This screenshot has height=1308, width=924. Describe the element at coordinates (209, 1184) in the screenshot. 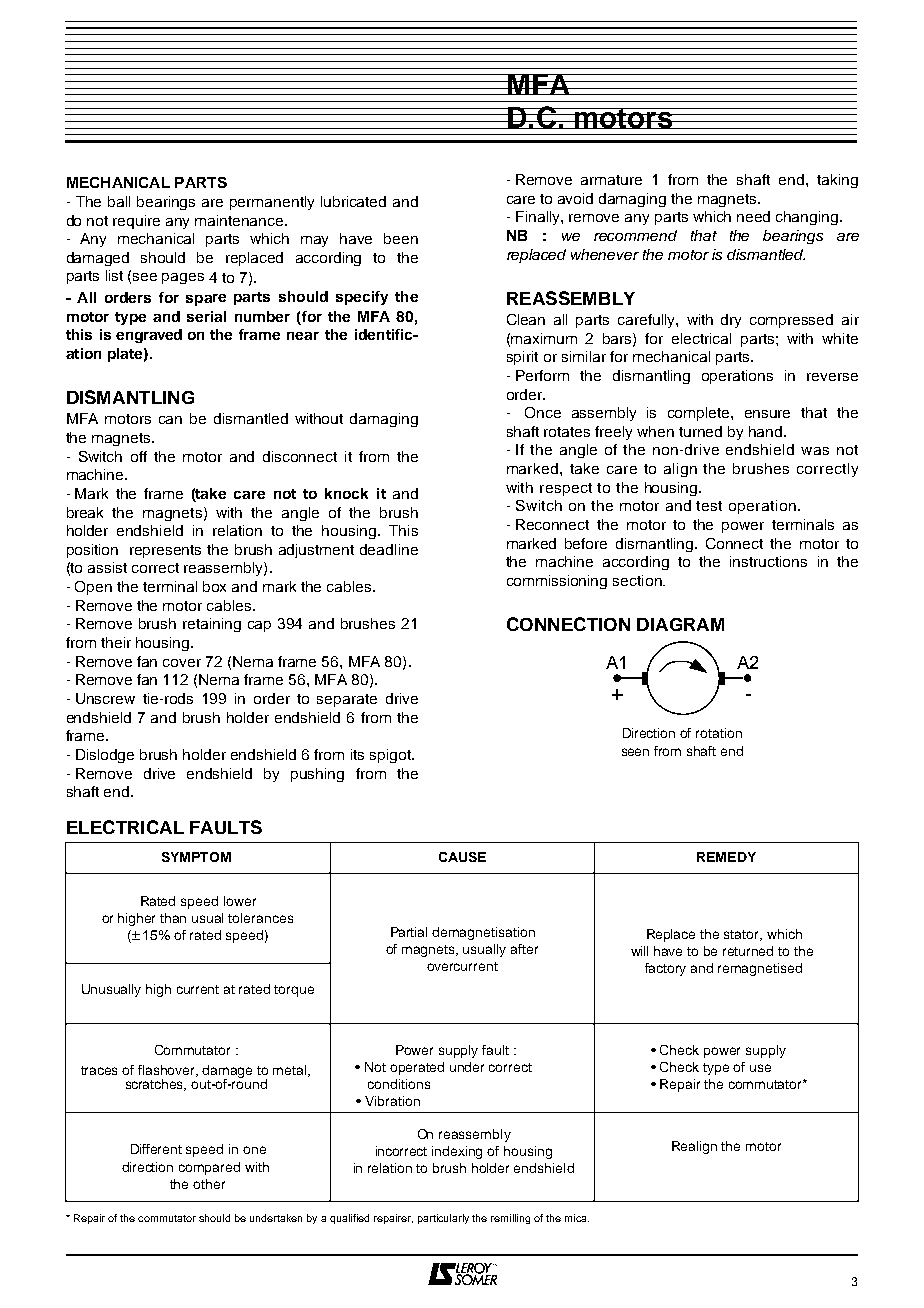

I see `other` at that location.
